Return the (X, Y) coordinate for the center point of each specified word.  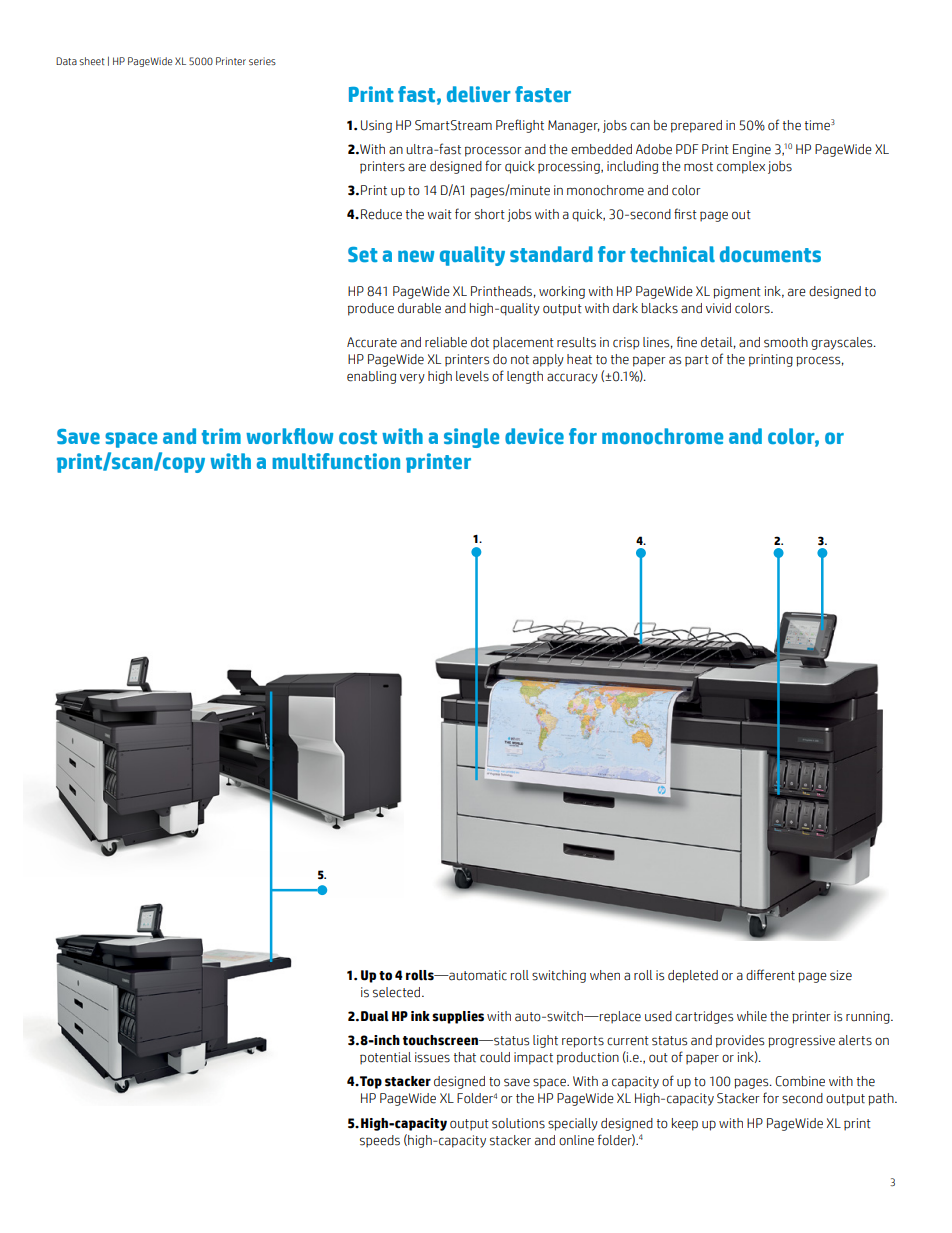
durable (419, 308)
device (534, 436)
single (471, 438)
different (770, 975)
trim (221, 436)
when (605, 975)
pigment (737, 292)
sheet (92, 61)
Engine (752, 150)
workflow (289, 436)
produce (371, 309)
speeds (380, 1141)
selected (398, 992)
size (841, 975)
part (697, 361)
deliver (479, 94)
